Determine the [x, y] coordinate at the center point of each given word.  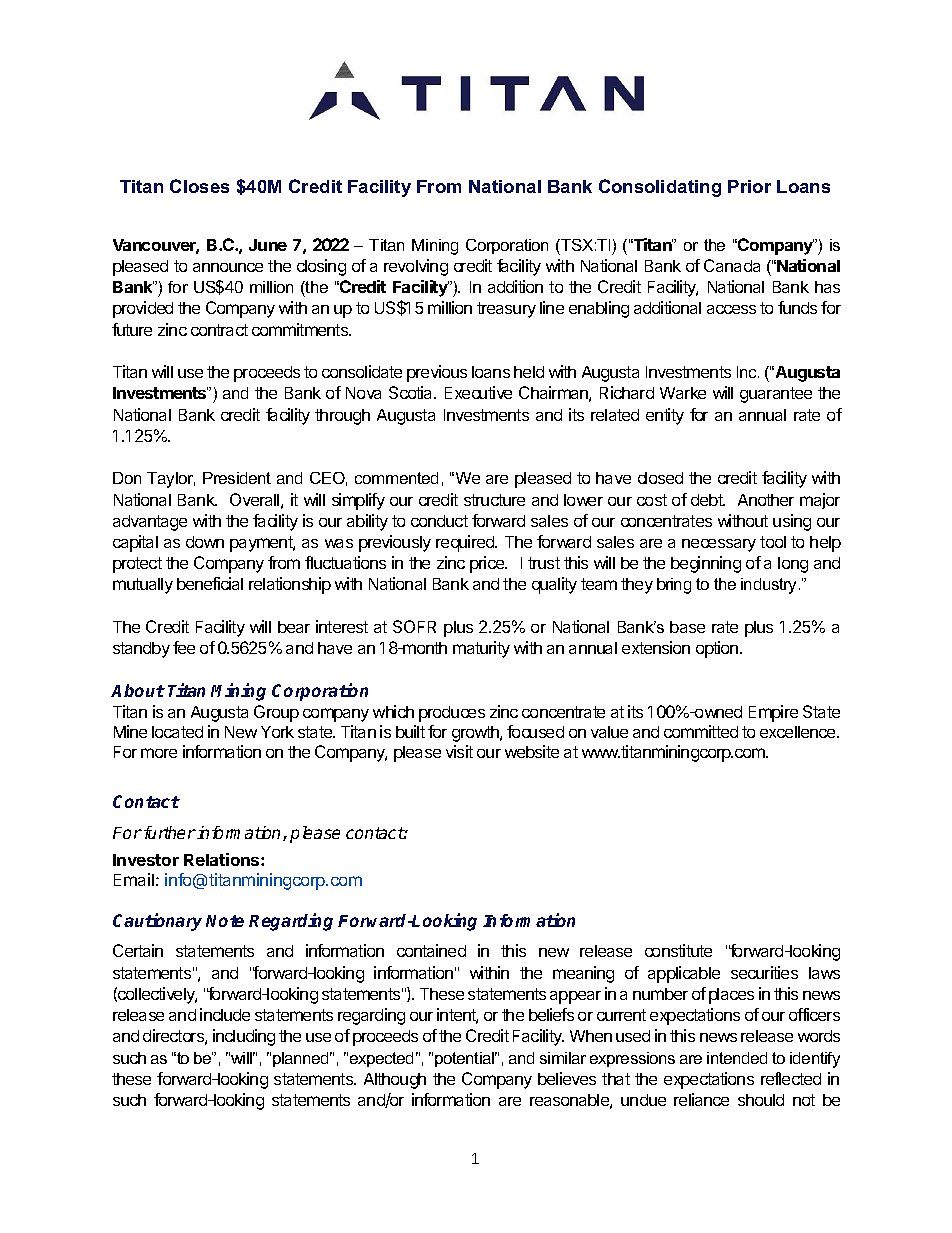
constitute [678, 950]
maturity [481, 649]
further [170, 832]
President [237, 478]
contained [431, 950]
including [244, 1037]
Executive [478, 392]
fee [184, 647]
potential [466, 1059]
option [718, 649]
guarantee [776, 395]
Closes [199, 186]
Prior [749, 186]
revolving [416, 267]
